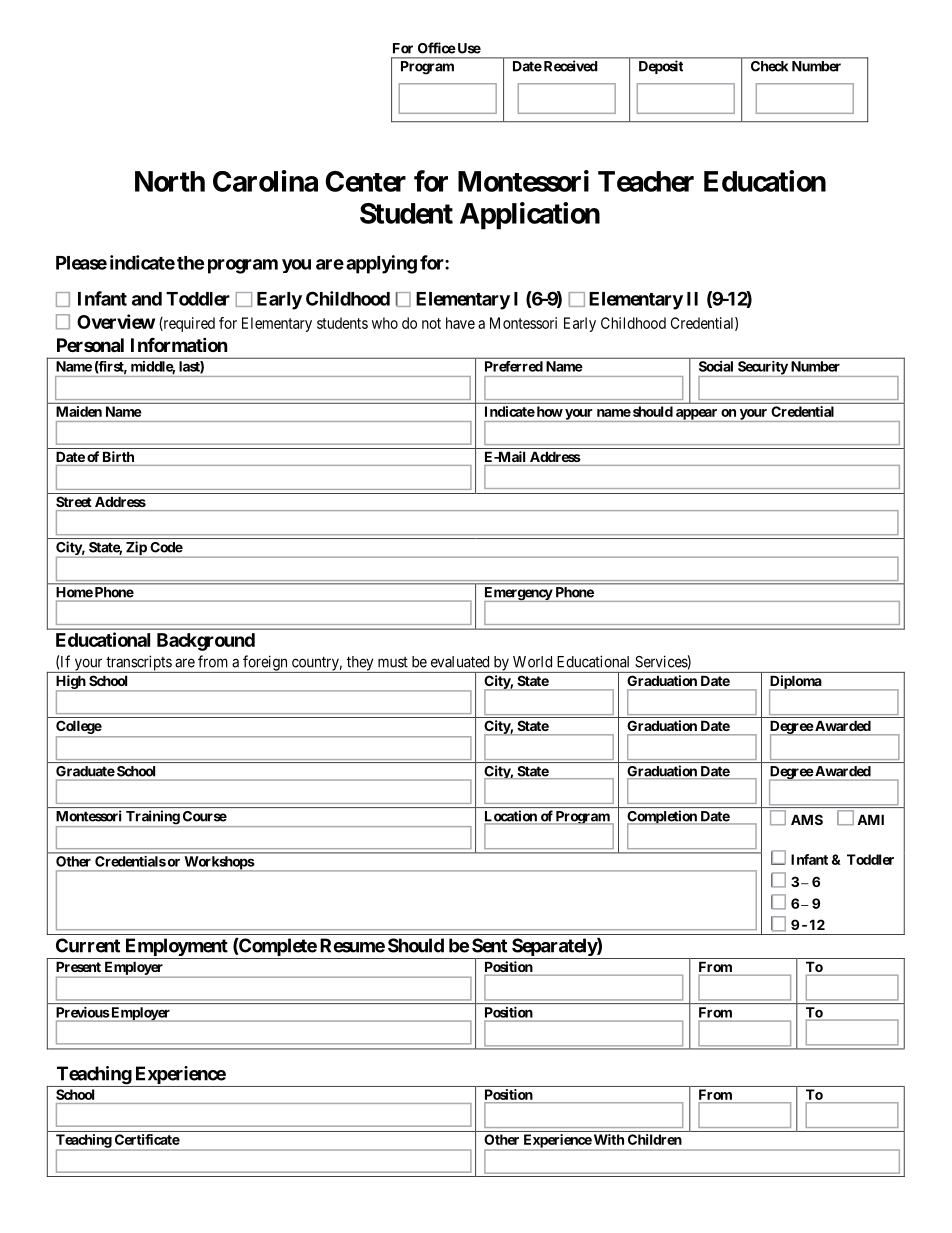 Image resolution: width=952 pixels, height=1233 pixels. Describe the element at coordinates (807, 819) in the screenshot. I see `AMS` at that location.
